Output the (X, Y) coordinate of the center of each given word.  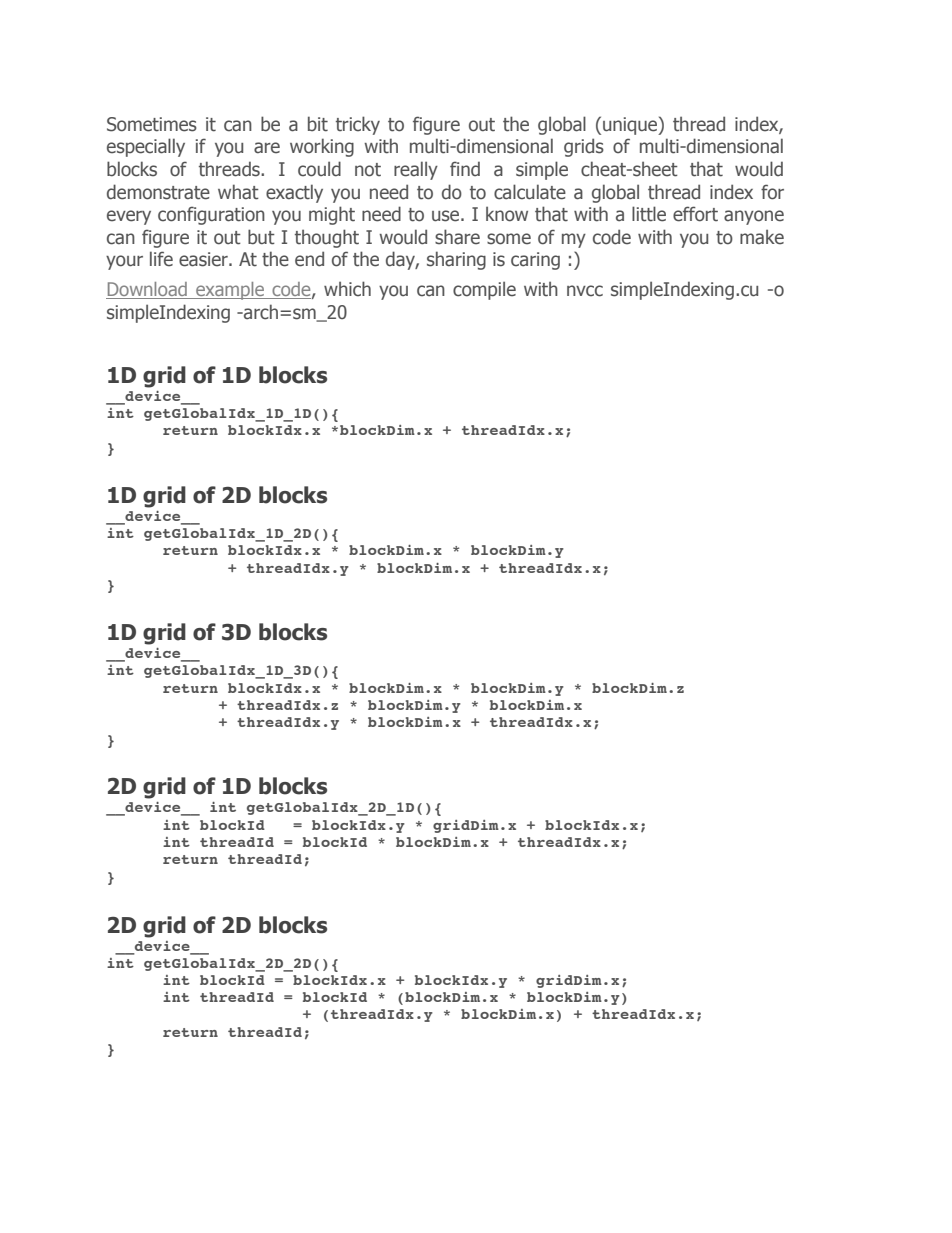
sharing (456, 260)
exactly (294, 193)
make (762, 237)
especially (146, 147)
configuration (211, 215)
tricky (358, 125)
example (230, 291)
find (465, 168)
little (649, 214)
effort (695, 214)
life (161, 259)
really (416, 170)
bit (318, 124)
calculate (530, 192)
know (507, 214)
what (238, 192)
